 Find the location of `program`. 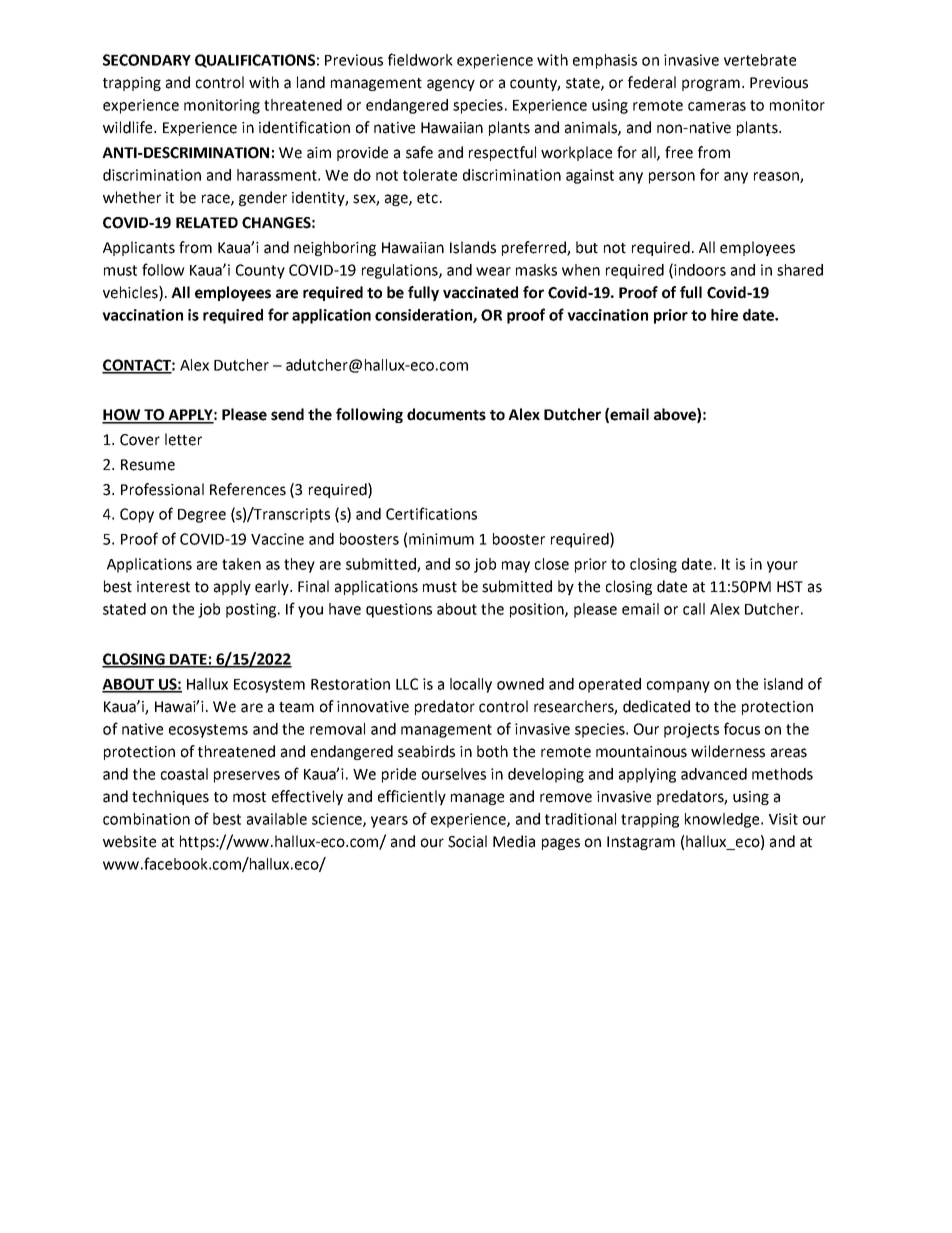

program is located at coordinates (711, 85).
